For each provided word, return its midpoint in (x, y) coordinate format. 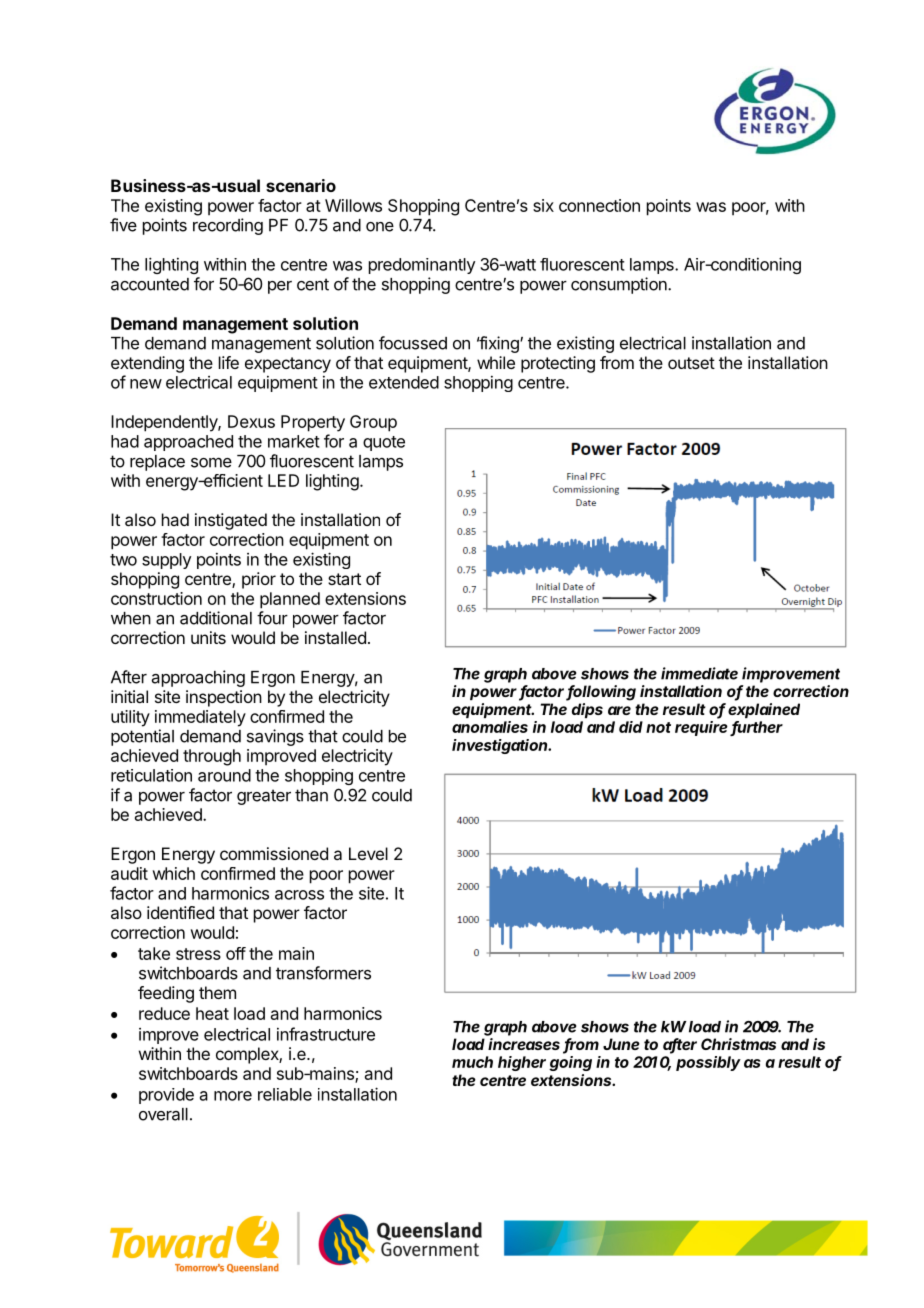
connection (599, 205)
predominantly (422, 266)
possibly (708, 1063)
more (233, 1096)
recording (228, 226)
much (472, 1062)
